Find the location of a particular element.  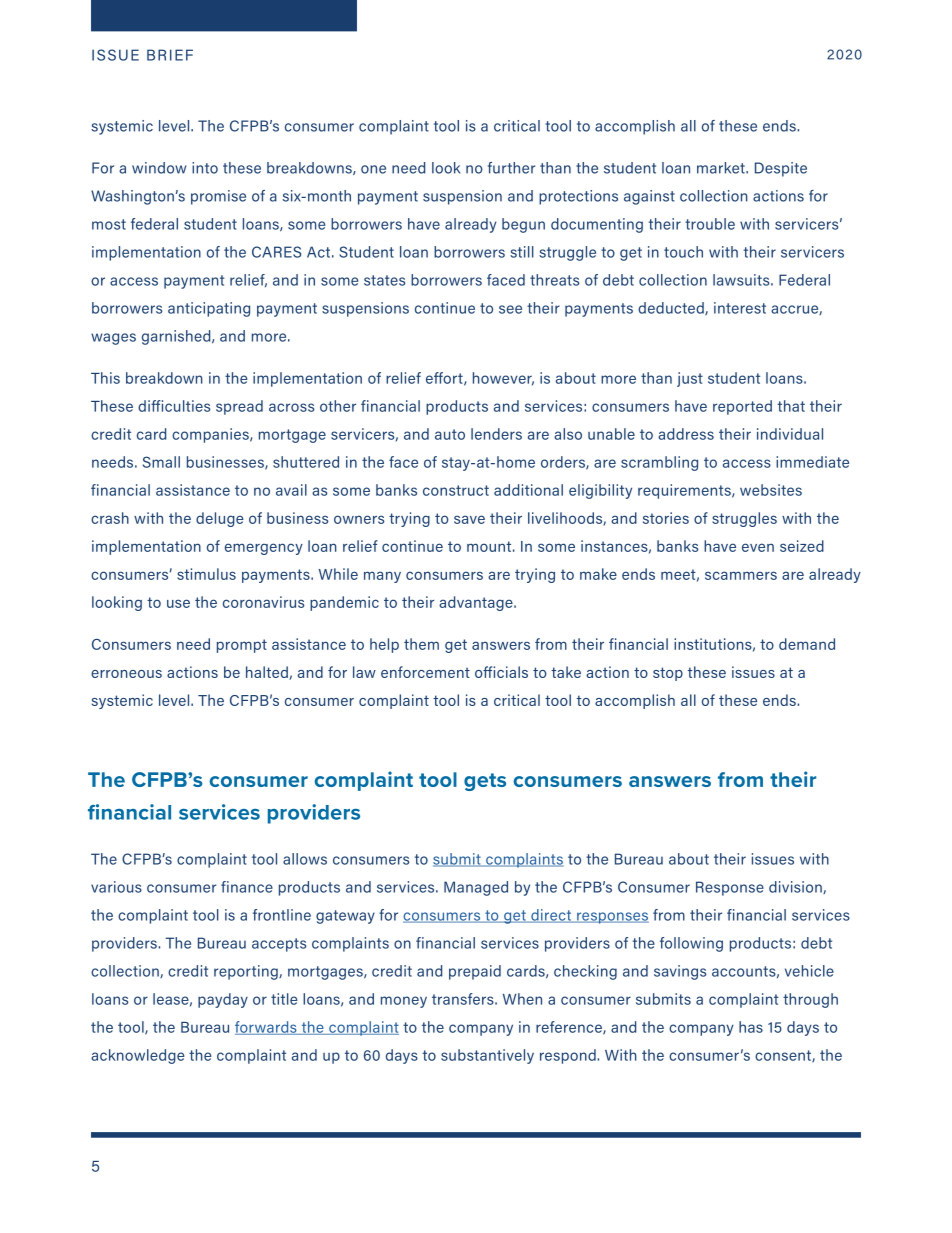

payday is located at coordinates (223, 1000).
